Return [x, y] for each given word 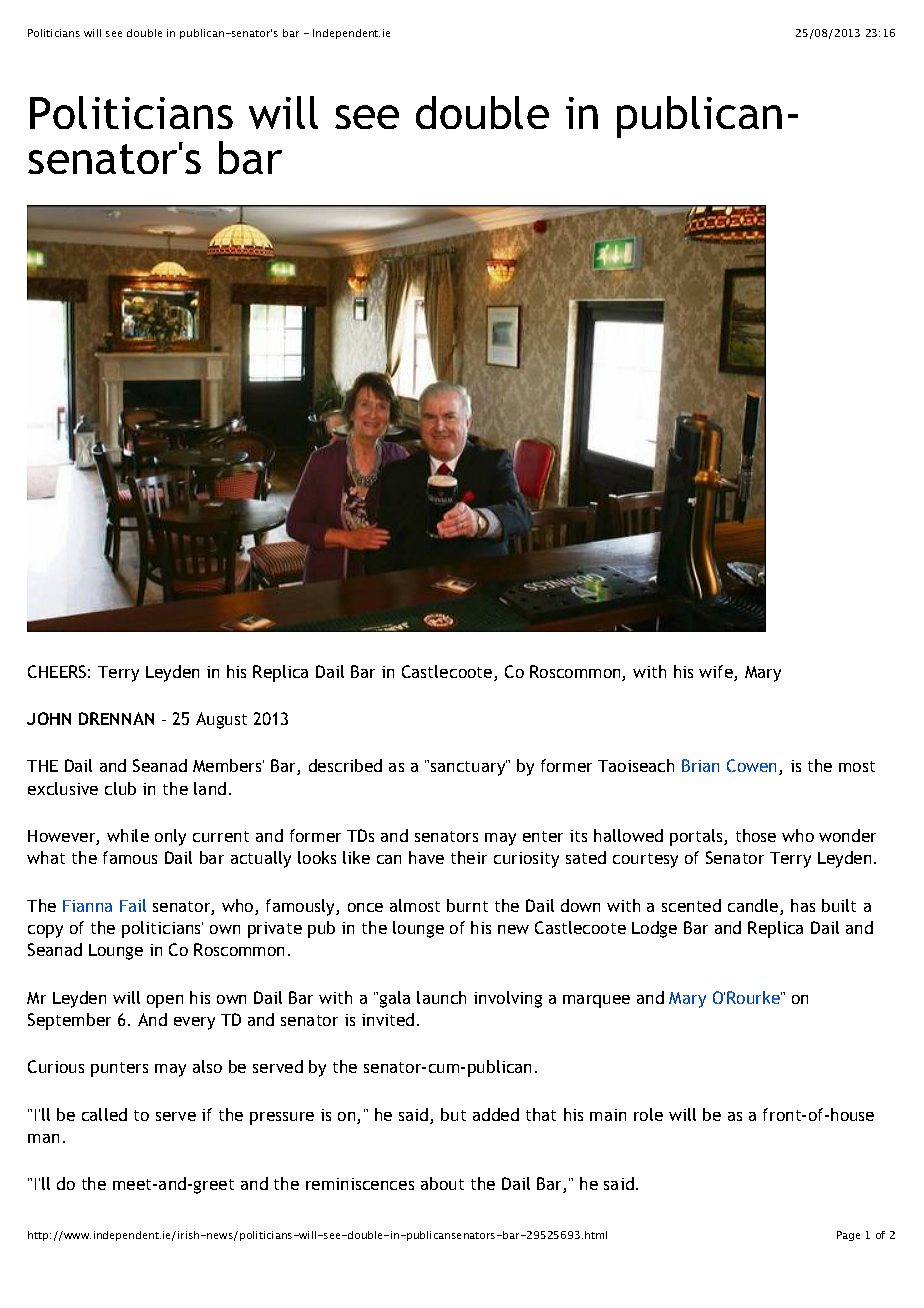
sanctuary [469, 768]
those [756, 835]
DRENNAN [116, 718]
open [165, 1001]
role [648, 1114]
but [453, 1114]
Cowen [753, 767]
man [43, 1138]
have [426, 857]
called [104, 1114]
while [128, 835]
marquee [596, 1001]
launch [441, 997]
